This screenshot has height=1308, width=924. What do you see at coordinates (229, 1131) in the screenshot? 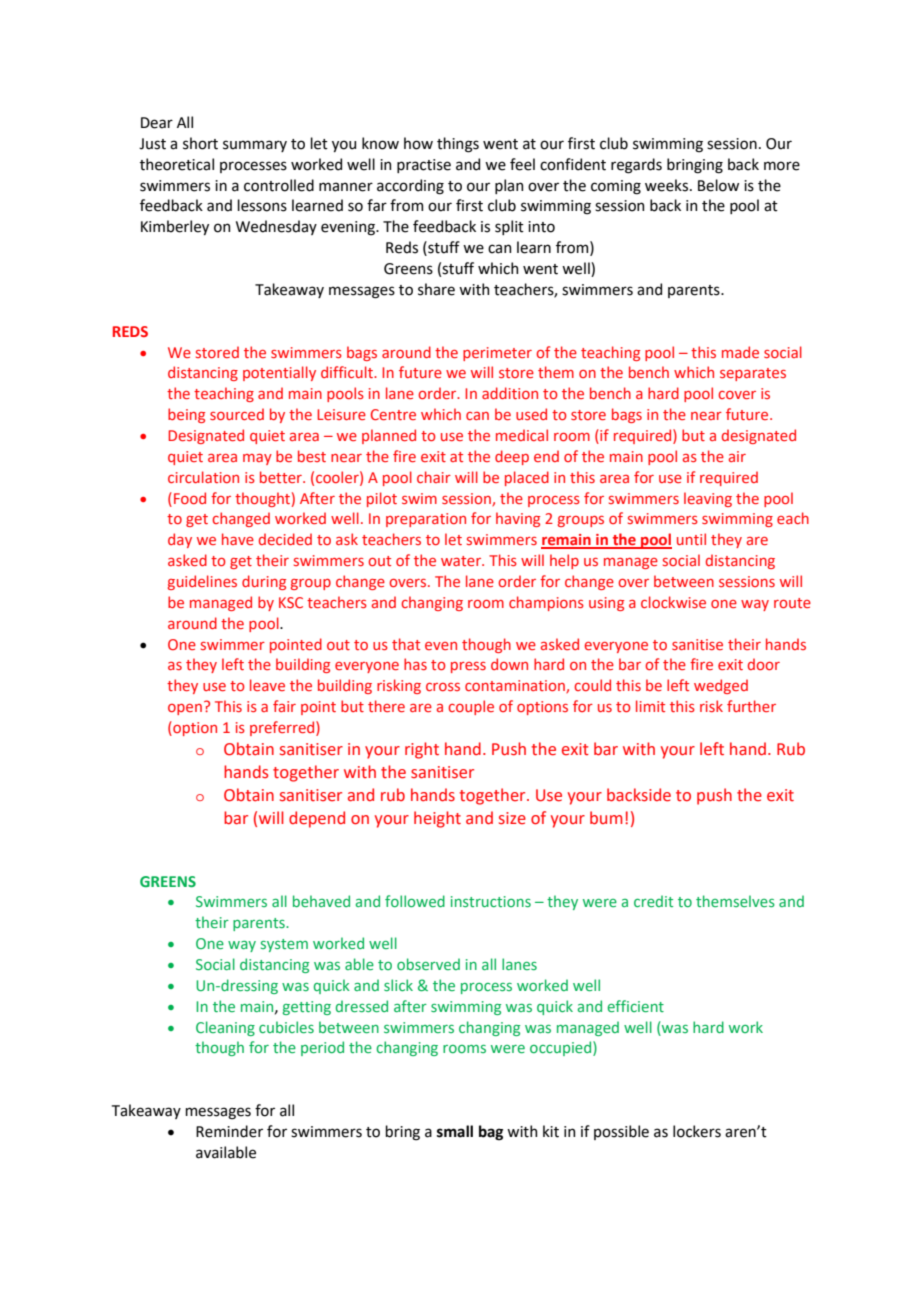
I see `Reminder` at bounding box center [229, 1131].
